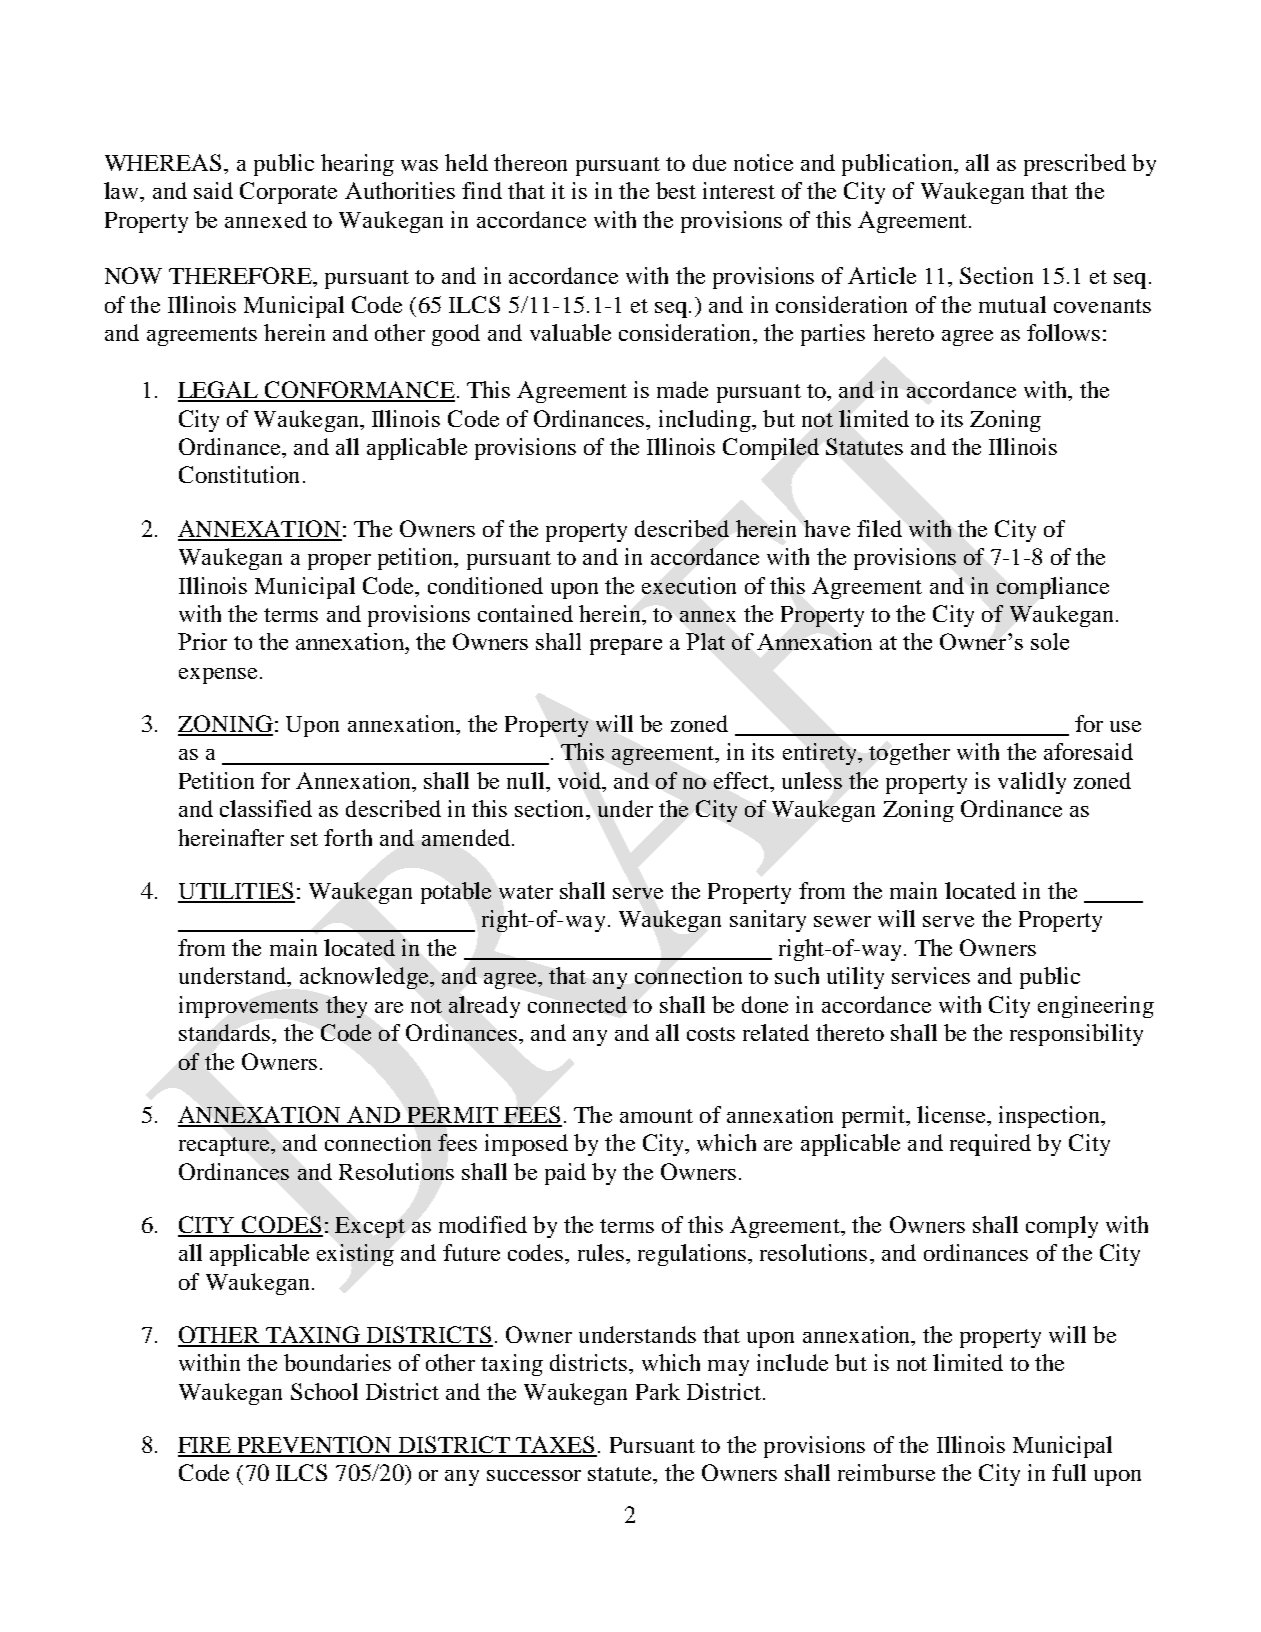  What do you see at coordinates (676, 190) in the screenshot?
I see `best` at bounding box center [676, 190].
